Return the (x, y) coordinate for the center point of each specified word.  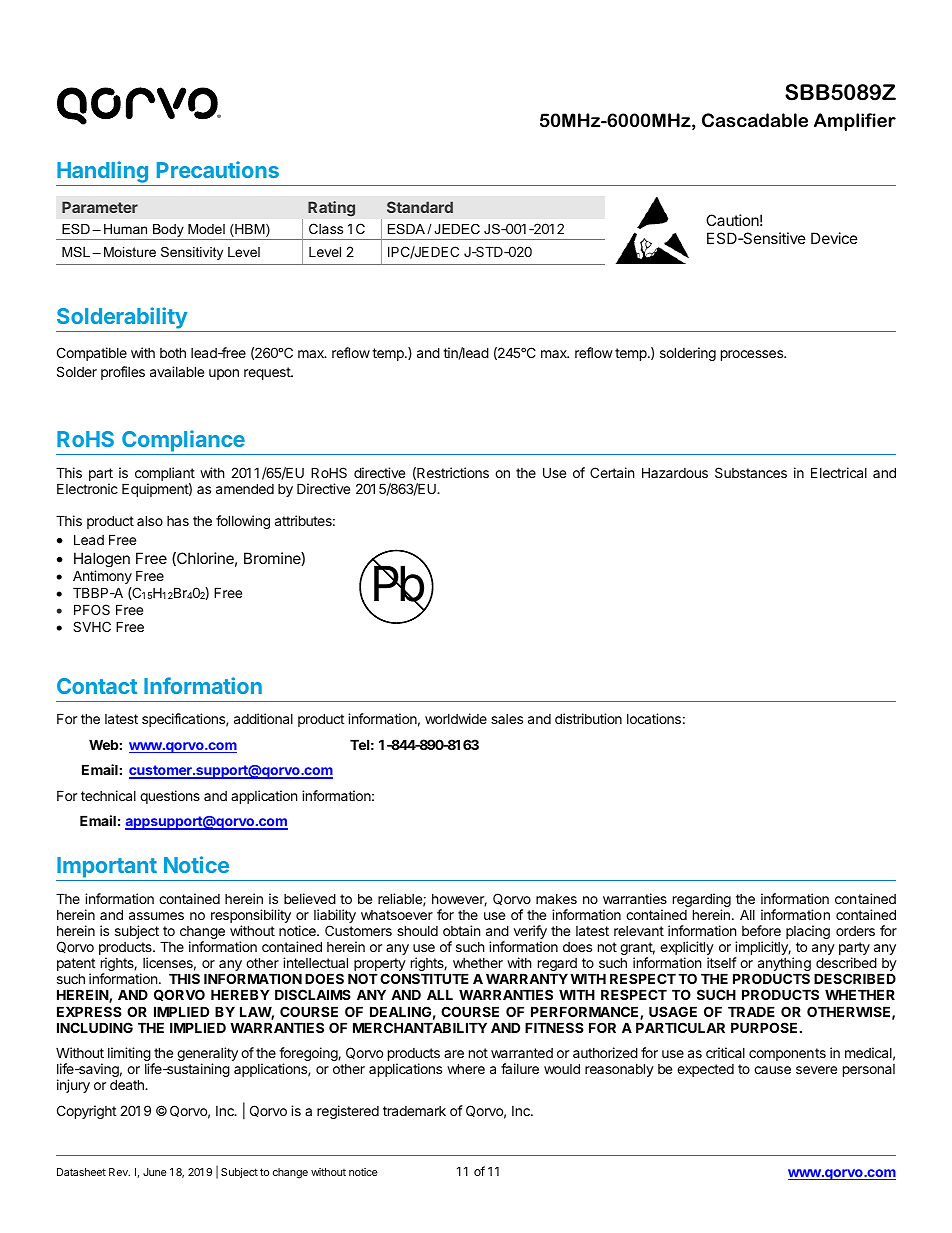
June (155, 1172)
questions (170, 797)
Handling (103, 173)
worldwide (456, 718)
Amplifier (855, 122)
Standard (420, 207)
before (761, 930)
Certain (612, 472)
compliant (165, 475)
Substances (751, 472)
